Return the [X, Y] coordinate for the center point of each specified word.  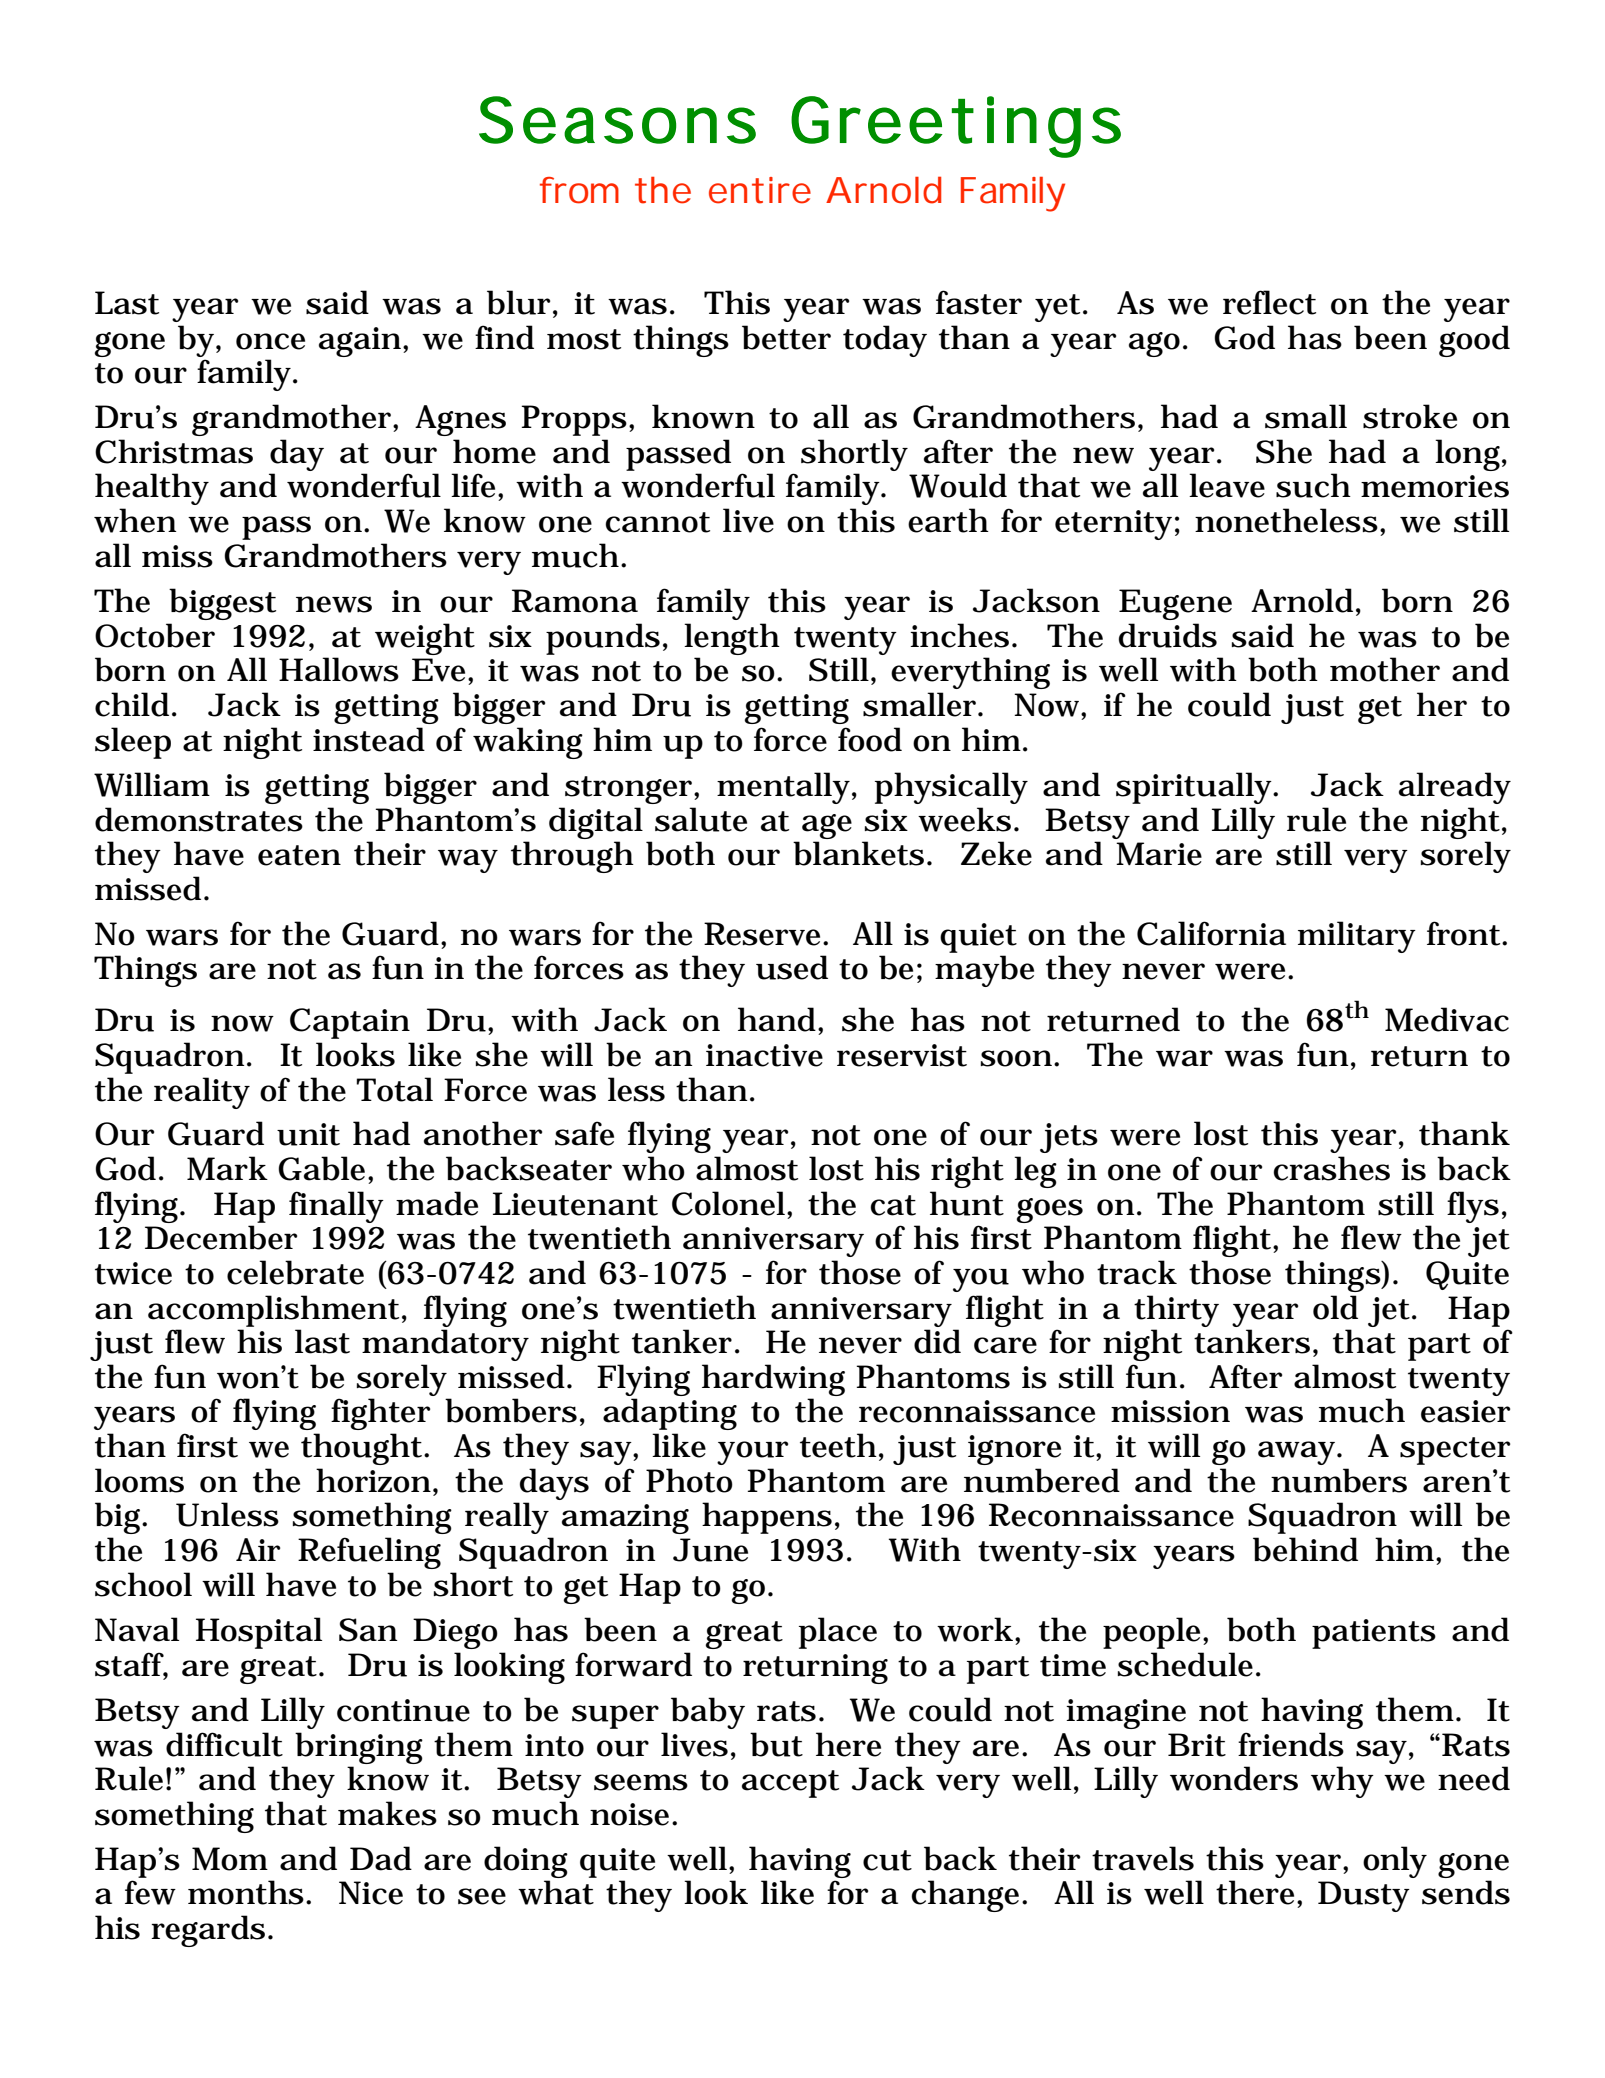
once [270, 341]
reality [202, 1093]
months [246, 1892]
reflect [1269, 302]
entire [760, 190]
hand [777, 1019]
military [1357, 937]
